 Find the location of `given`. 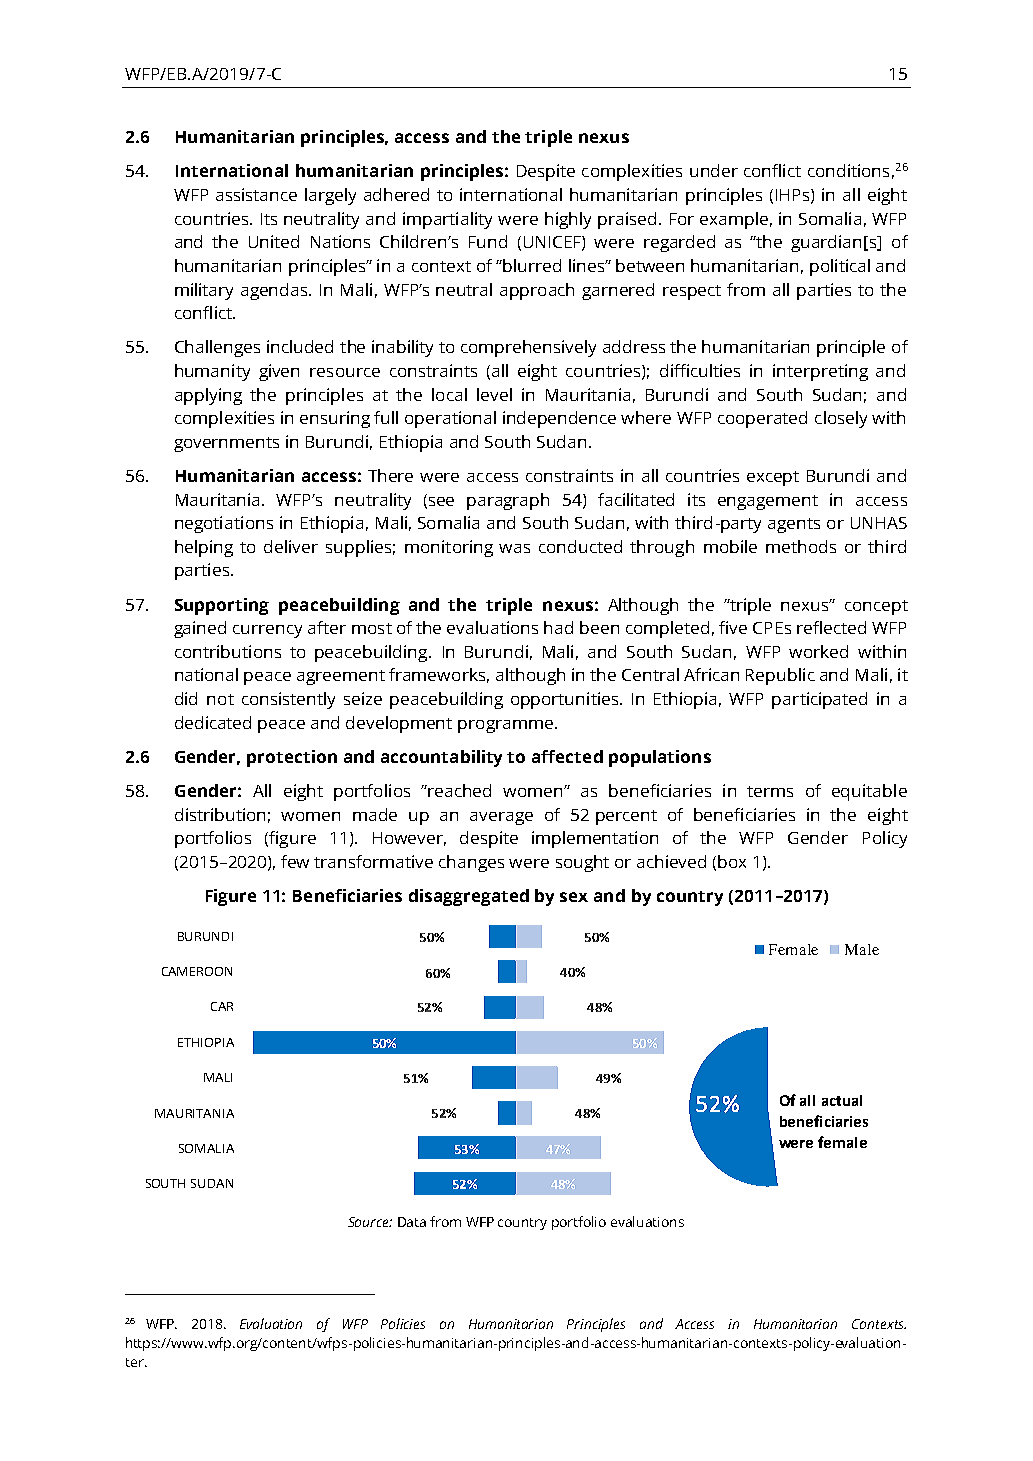

given is located at coordinates (279, 372).
